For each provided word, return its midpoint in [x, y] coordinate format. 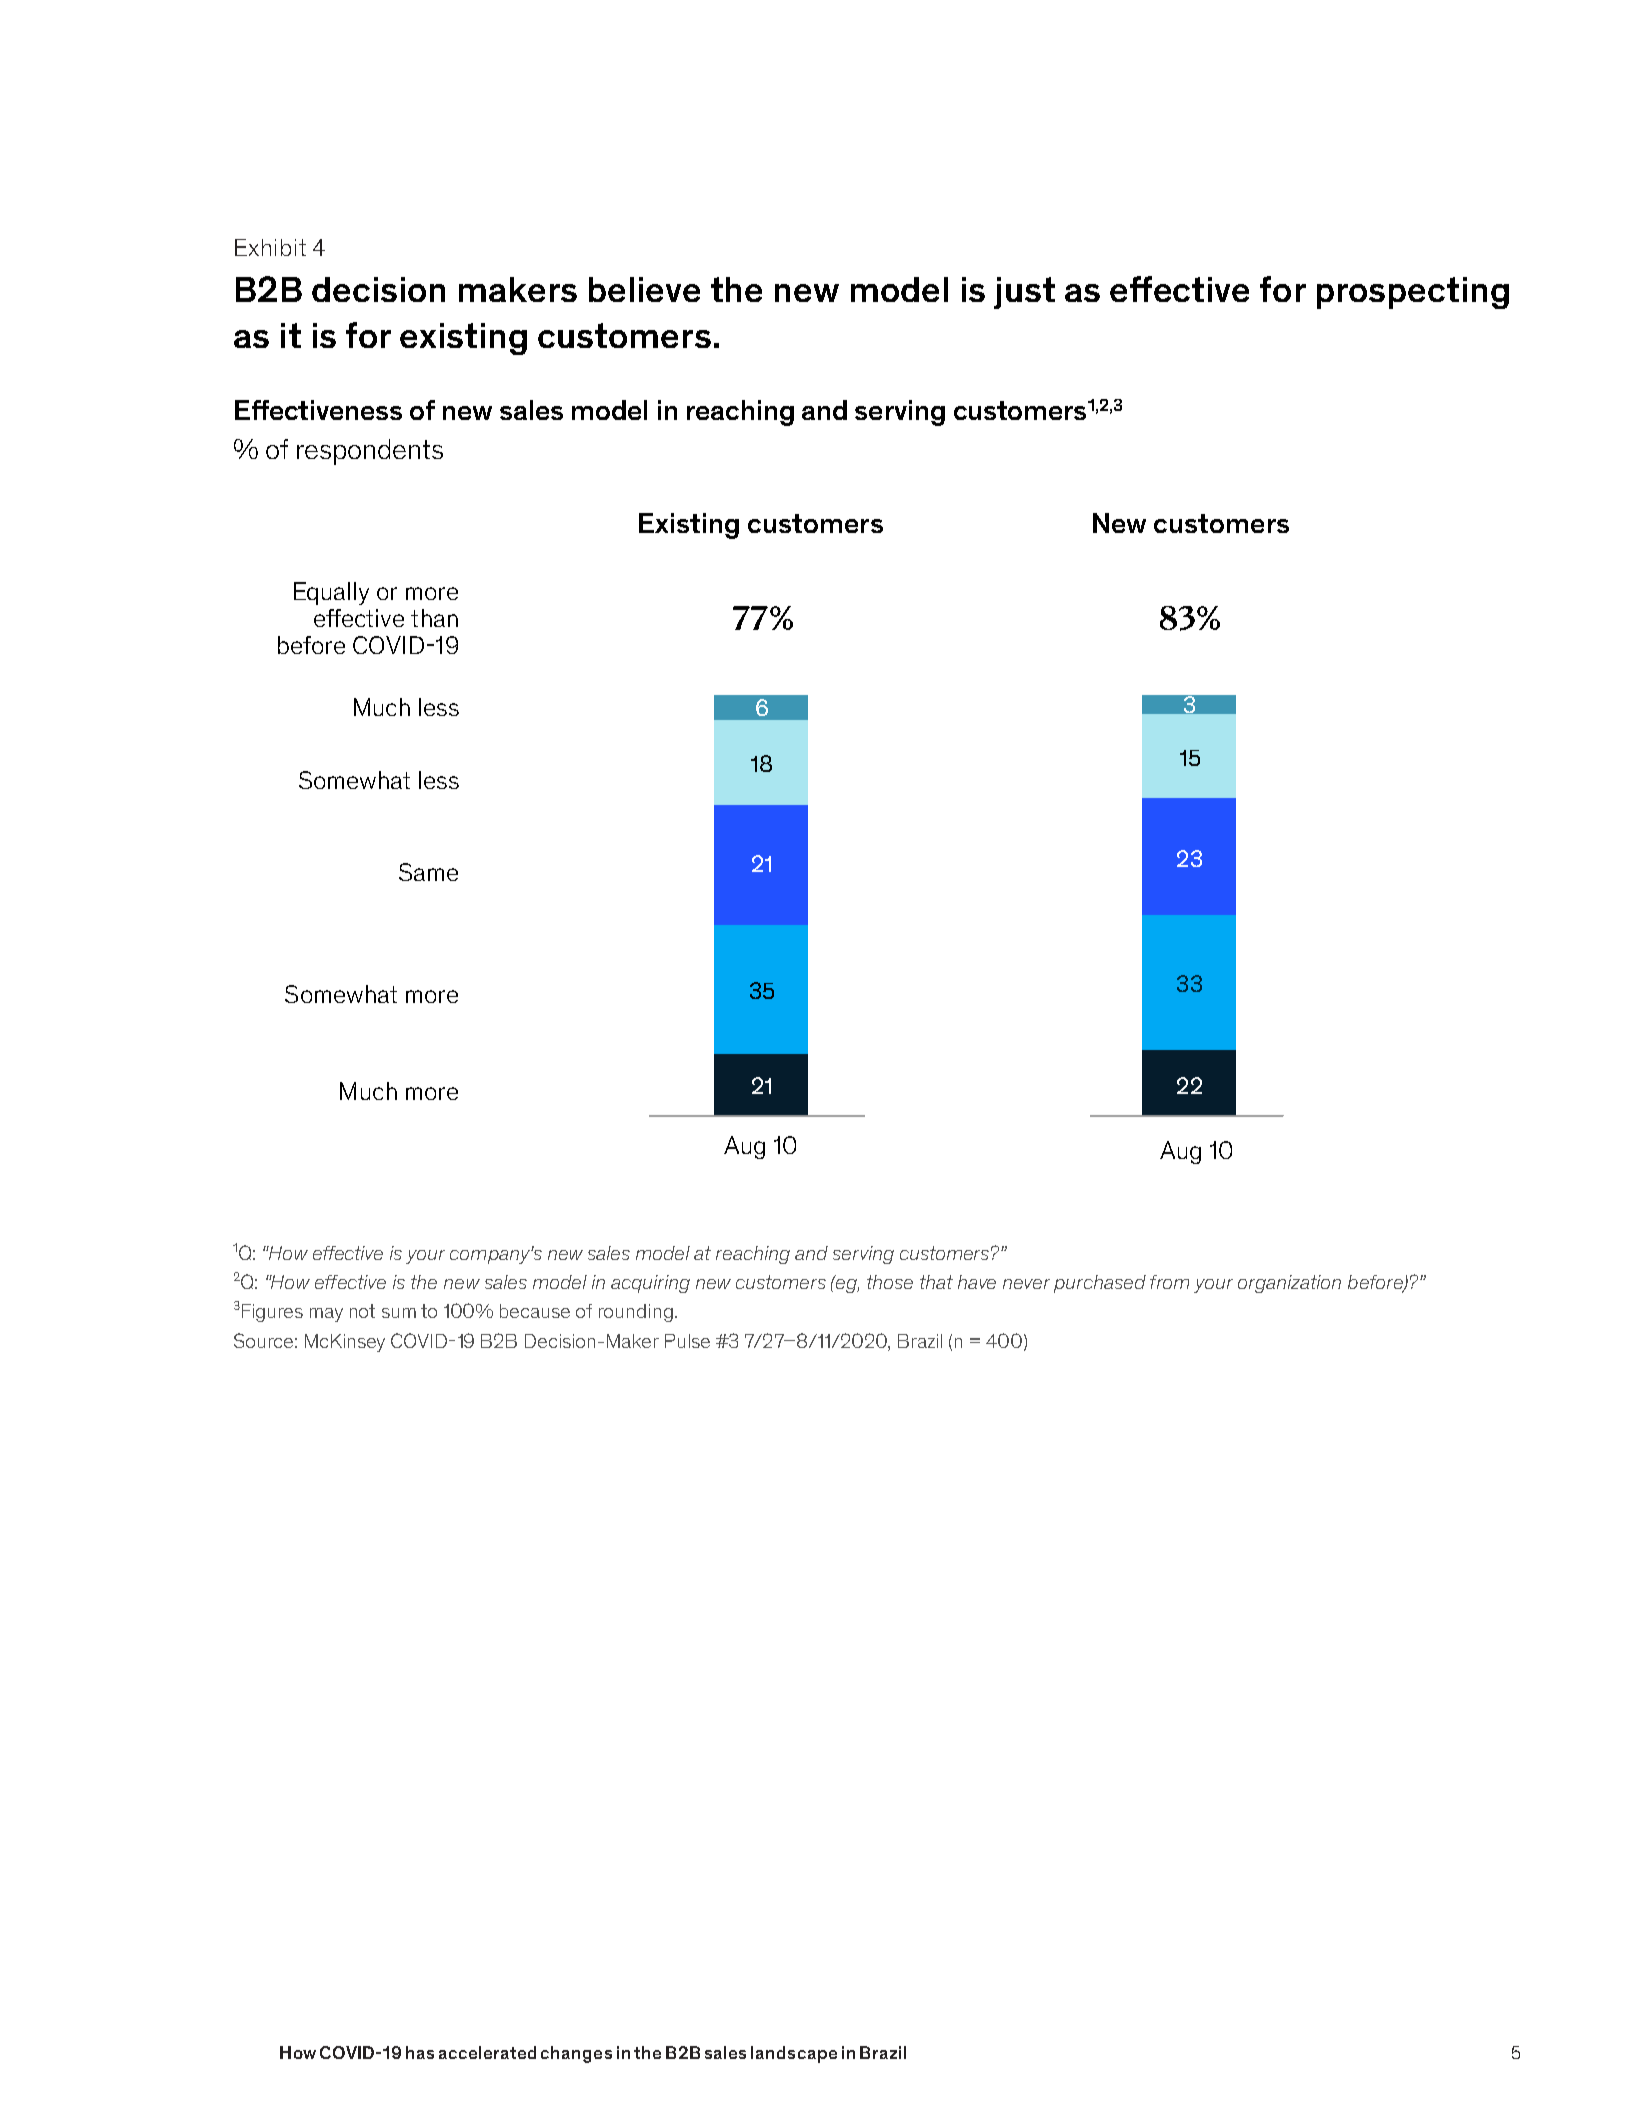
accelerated [487, 2052]
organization [1289, 1284]
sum [399, 1313]
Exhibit [270, 247]
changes [576, 2054]
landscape [794, 2054]
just [1024, 293]
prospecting [1413, 293]
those [890, 1282]
